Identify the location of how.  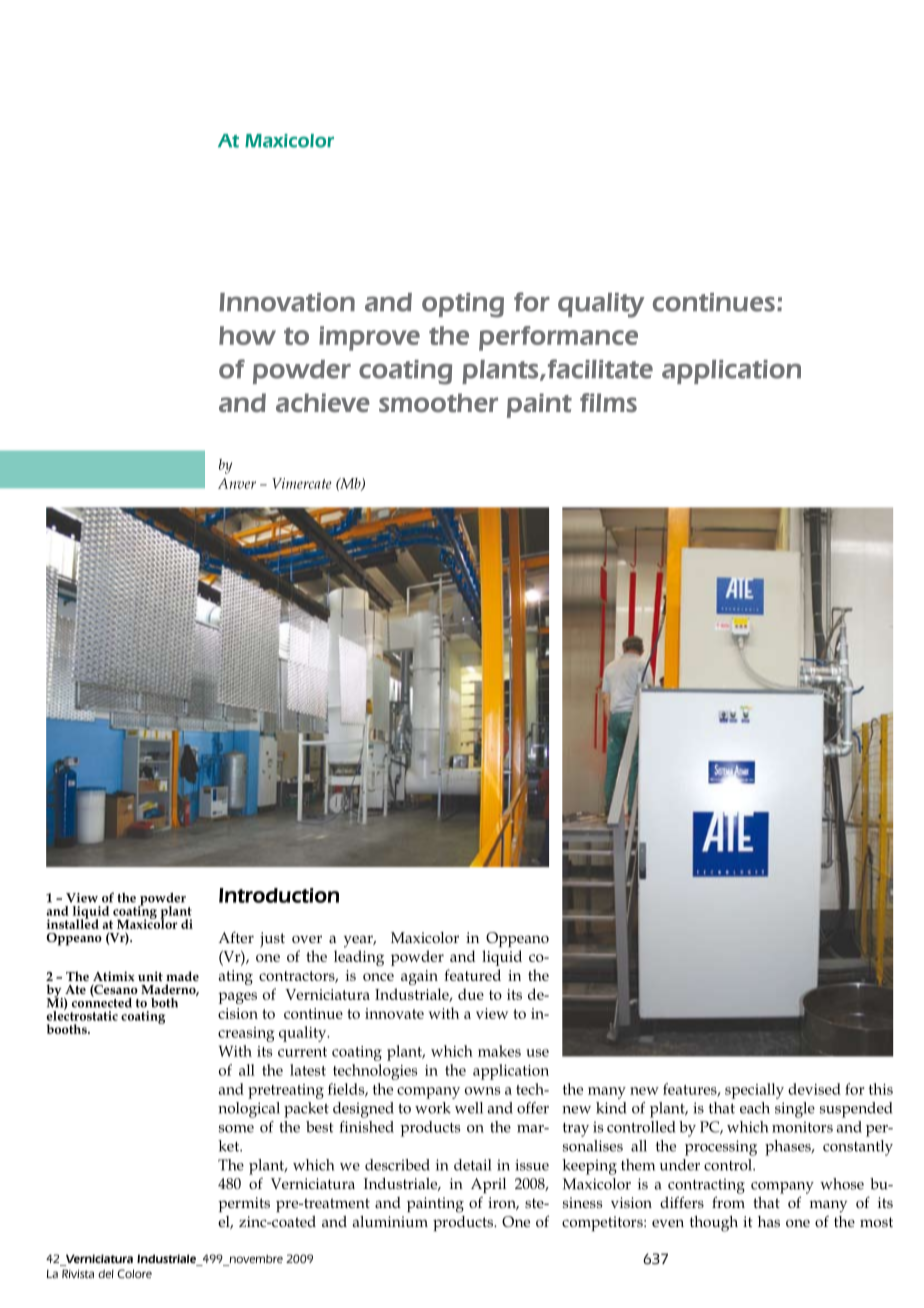
(247, 335).
